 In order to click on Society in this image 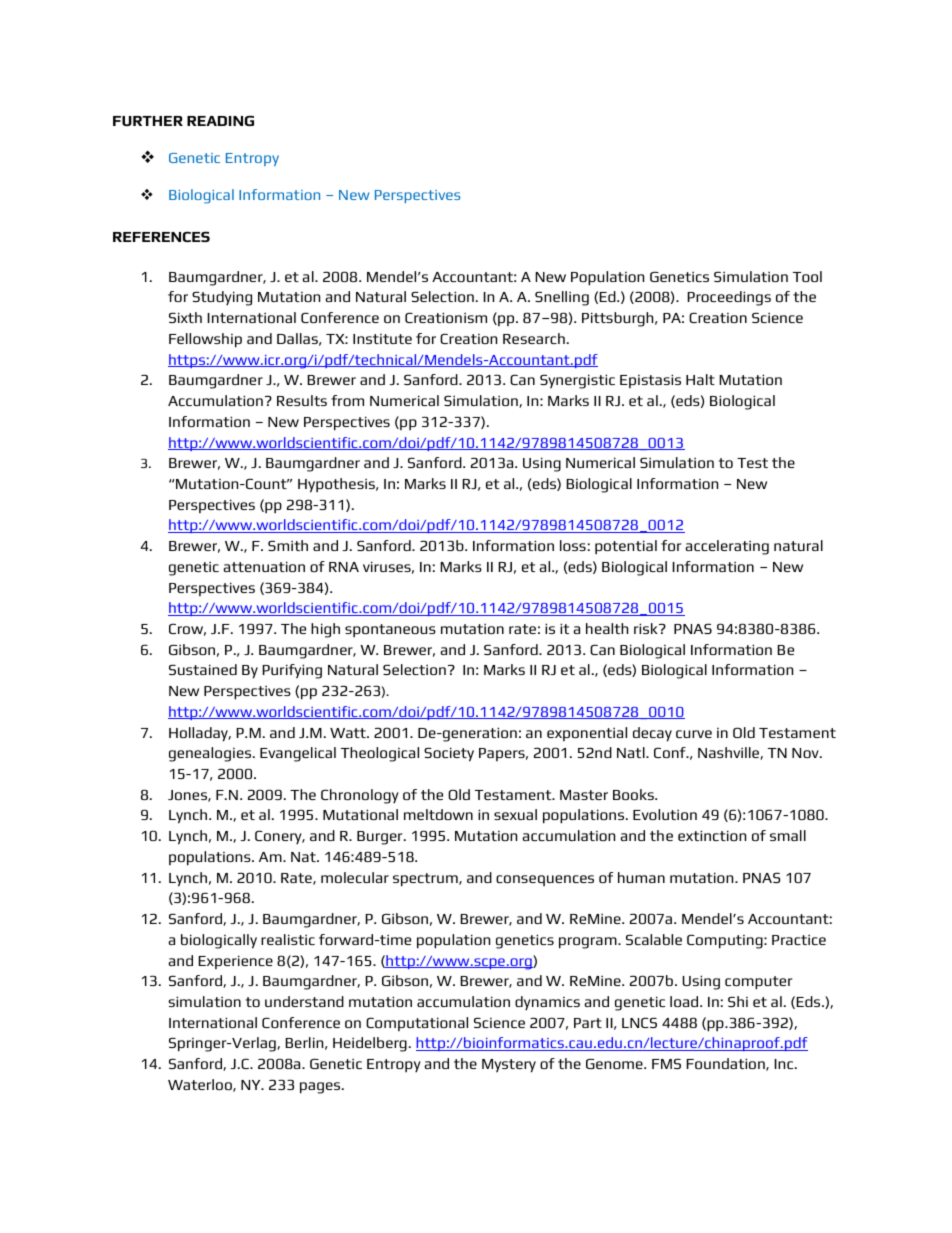, I will do `click(449, 754)`.
